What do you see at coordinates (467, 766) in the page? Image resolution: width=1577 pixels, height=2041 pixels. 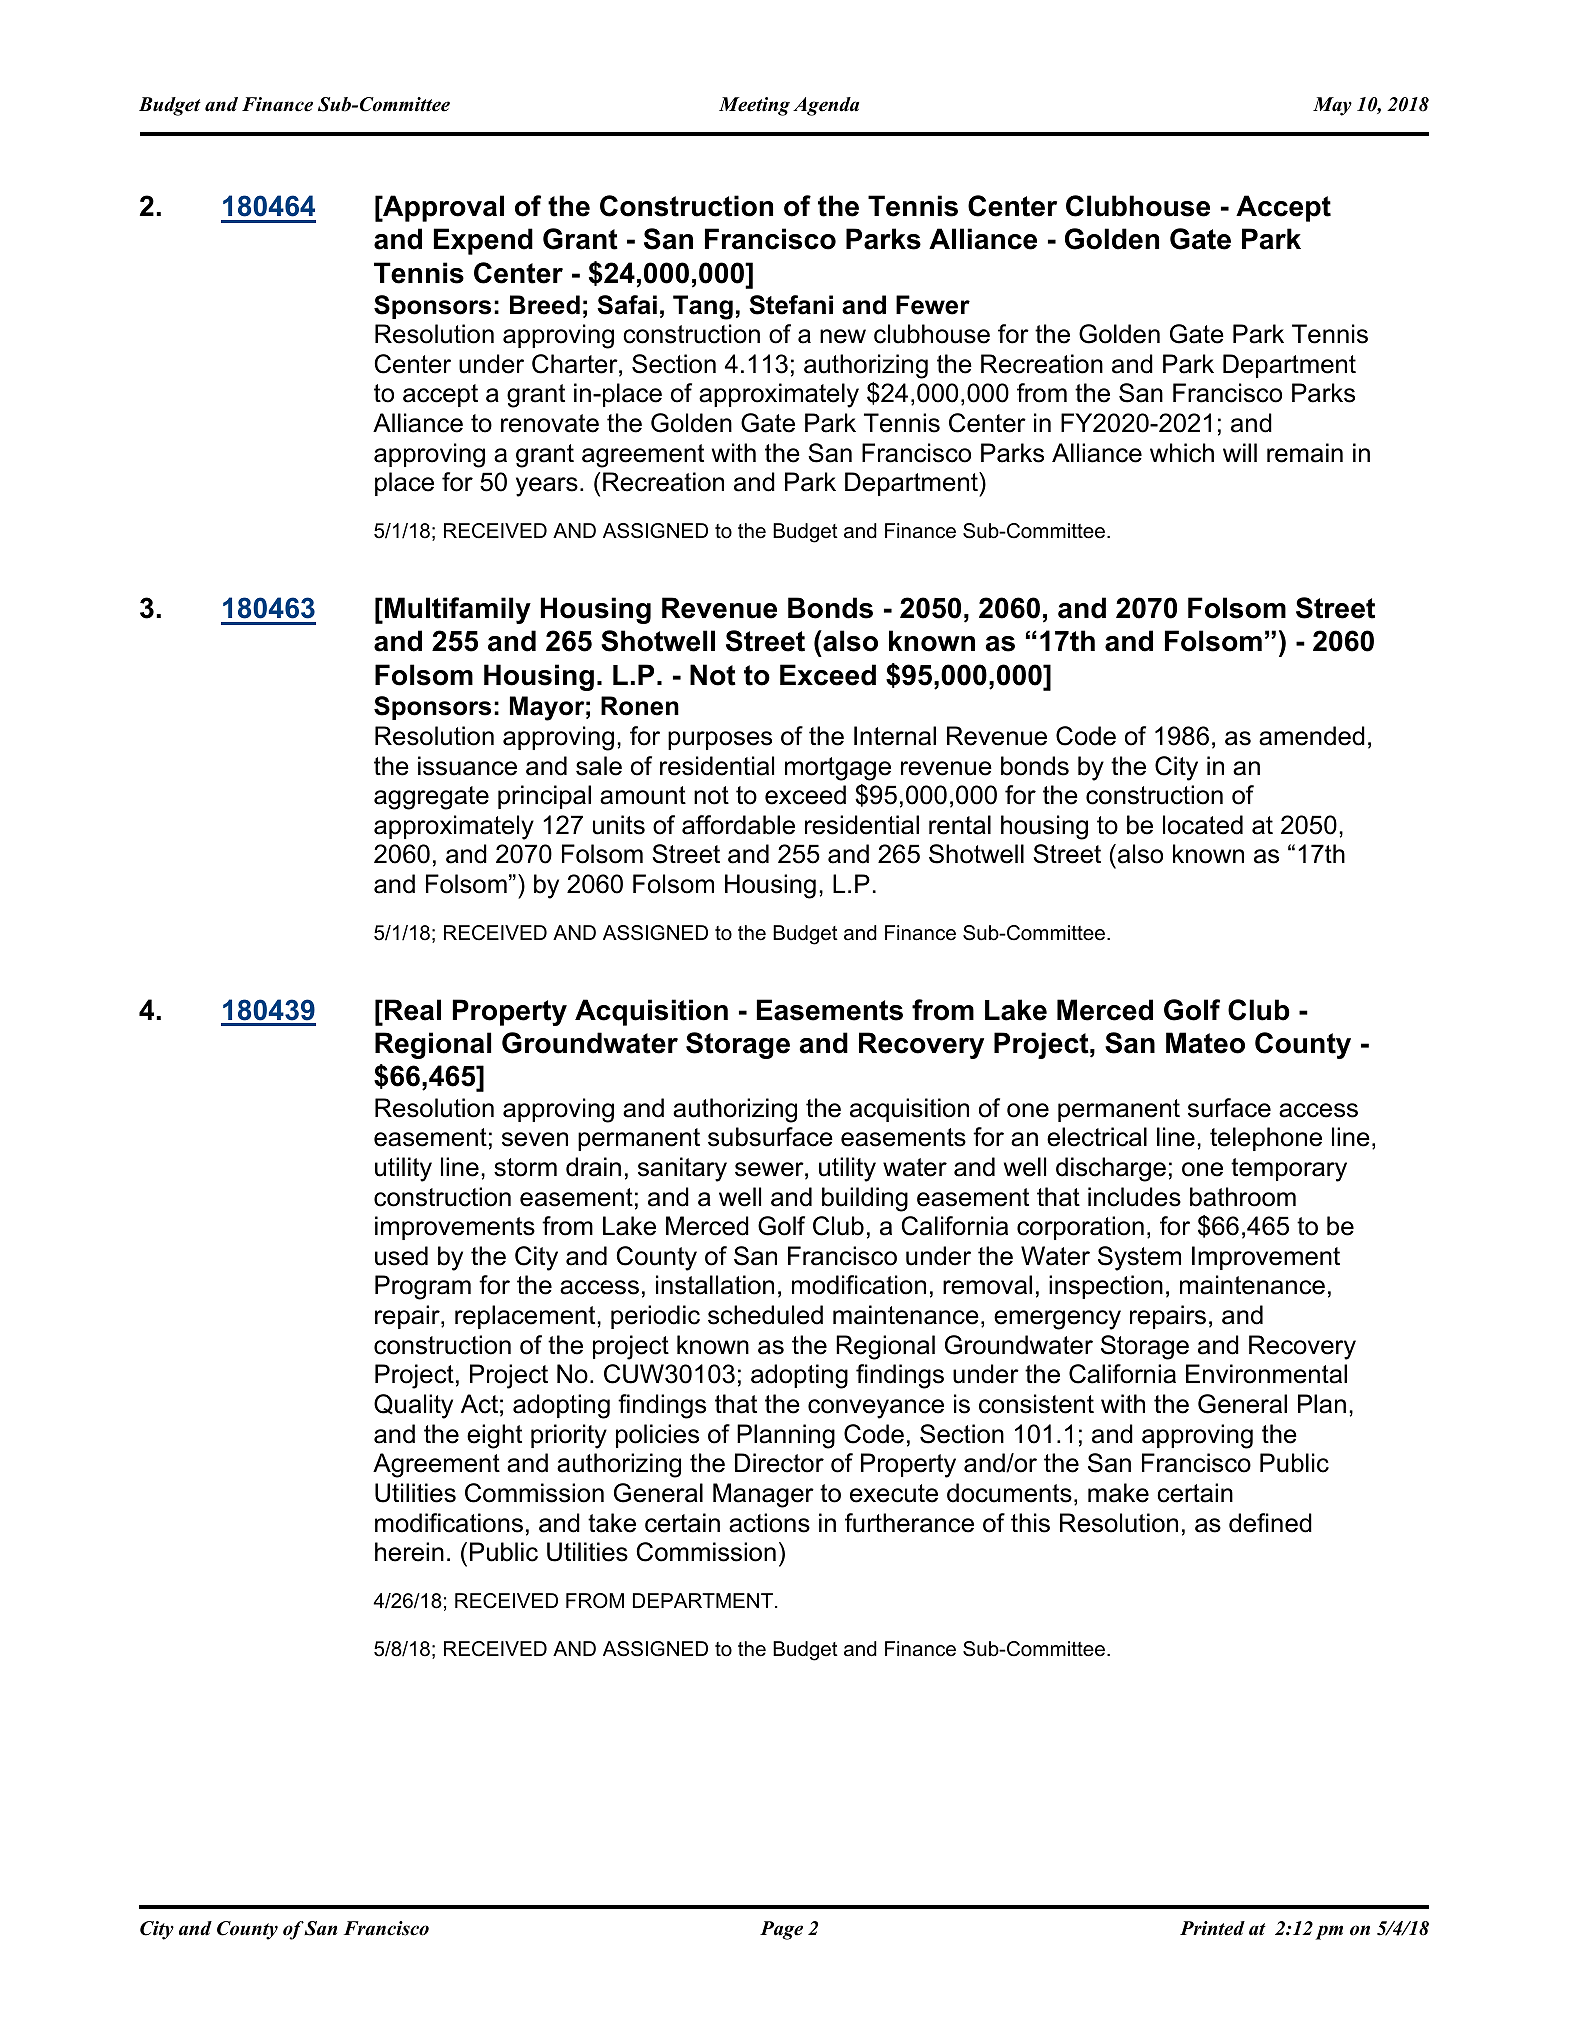 I see `issuance` at bounding box center [467, 766].
